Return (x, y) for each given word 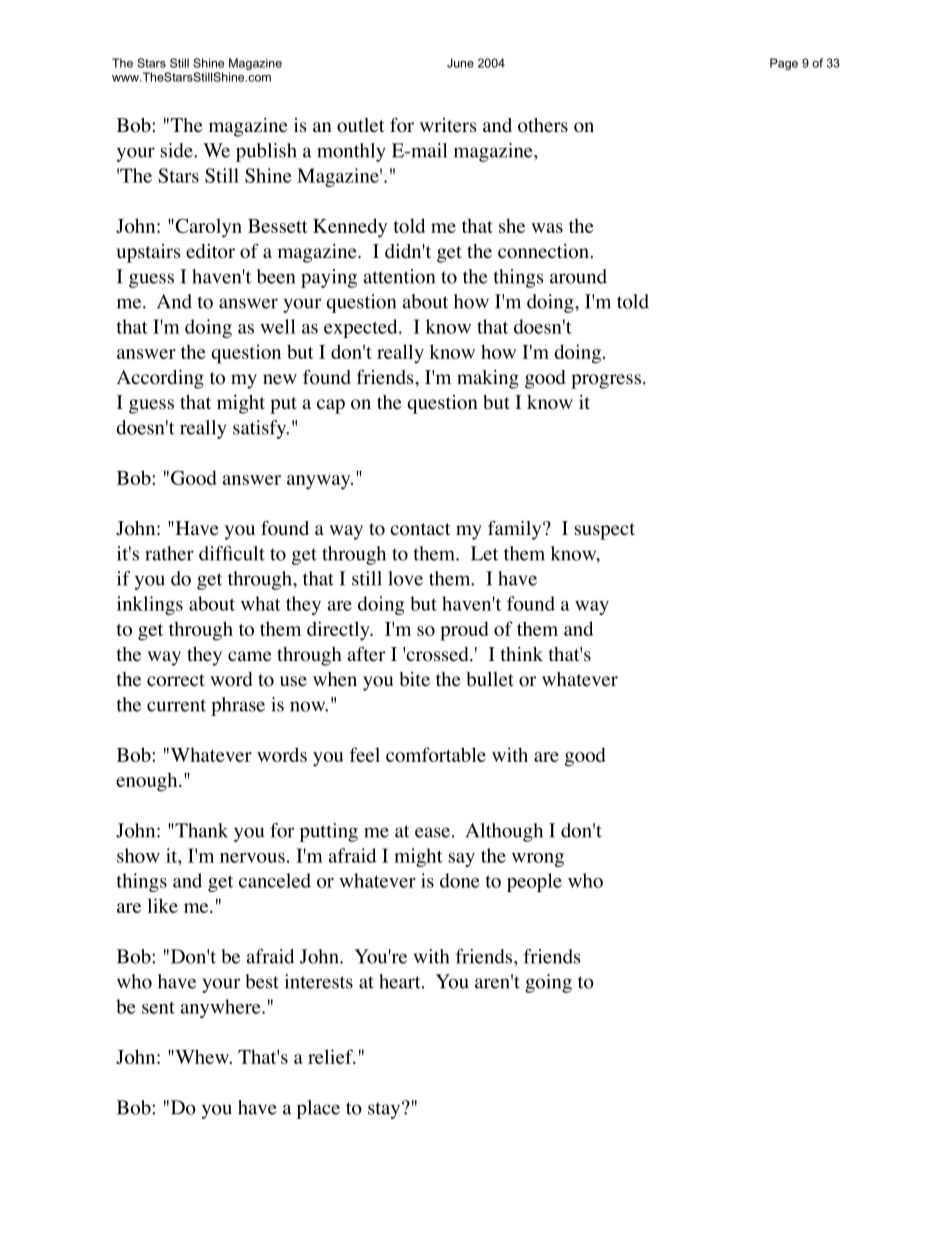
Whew (202, 1056)
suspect (605, 531)
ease (432, 832)
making (488, 379)
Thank (200, 830)
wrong (538, 860)
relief (331, 1056)
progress (606, 381)
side (178, 150)
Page (784, 64)
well (278, 326)
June (460, 63)
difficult (232, 553)
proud (464, 631)
